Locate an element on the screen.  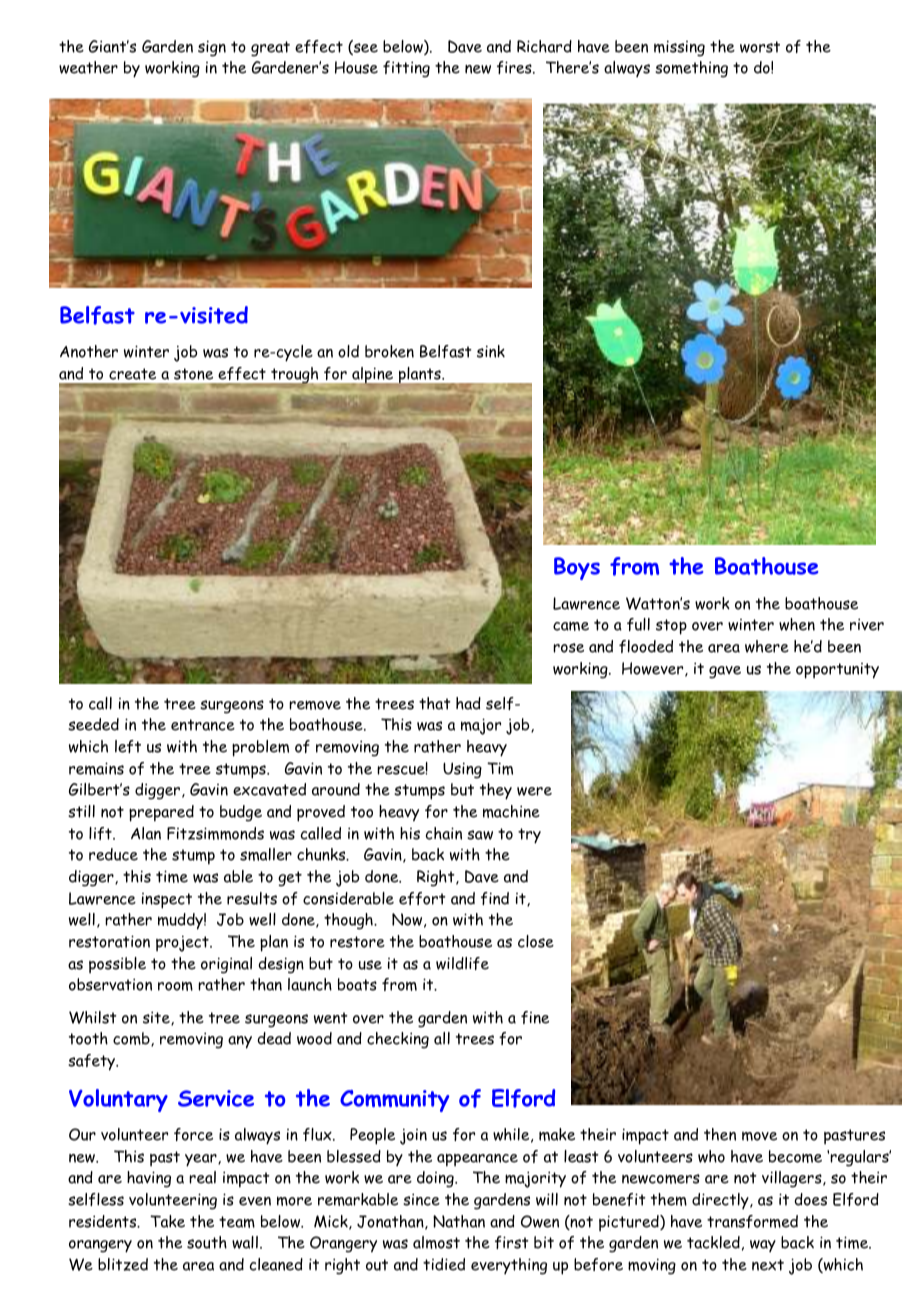
stone is located at coordinates (193, 374).
